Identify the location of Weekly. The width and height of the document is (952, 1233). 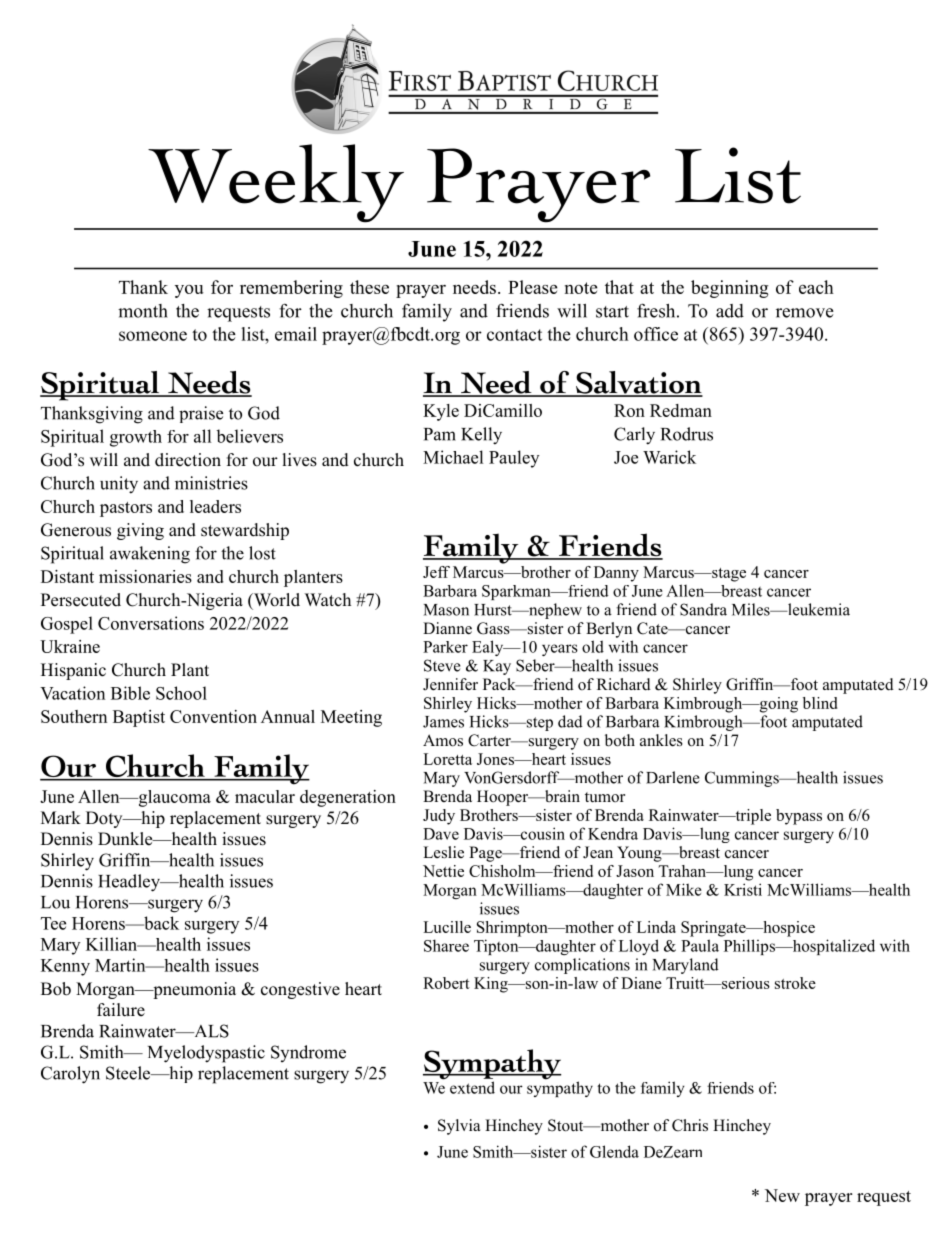
(276, 183).
